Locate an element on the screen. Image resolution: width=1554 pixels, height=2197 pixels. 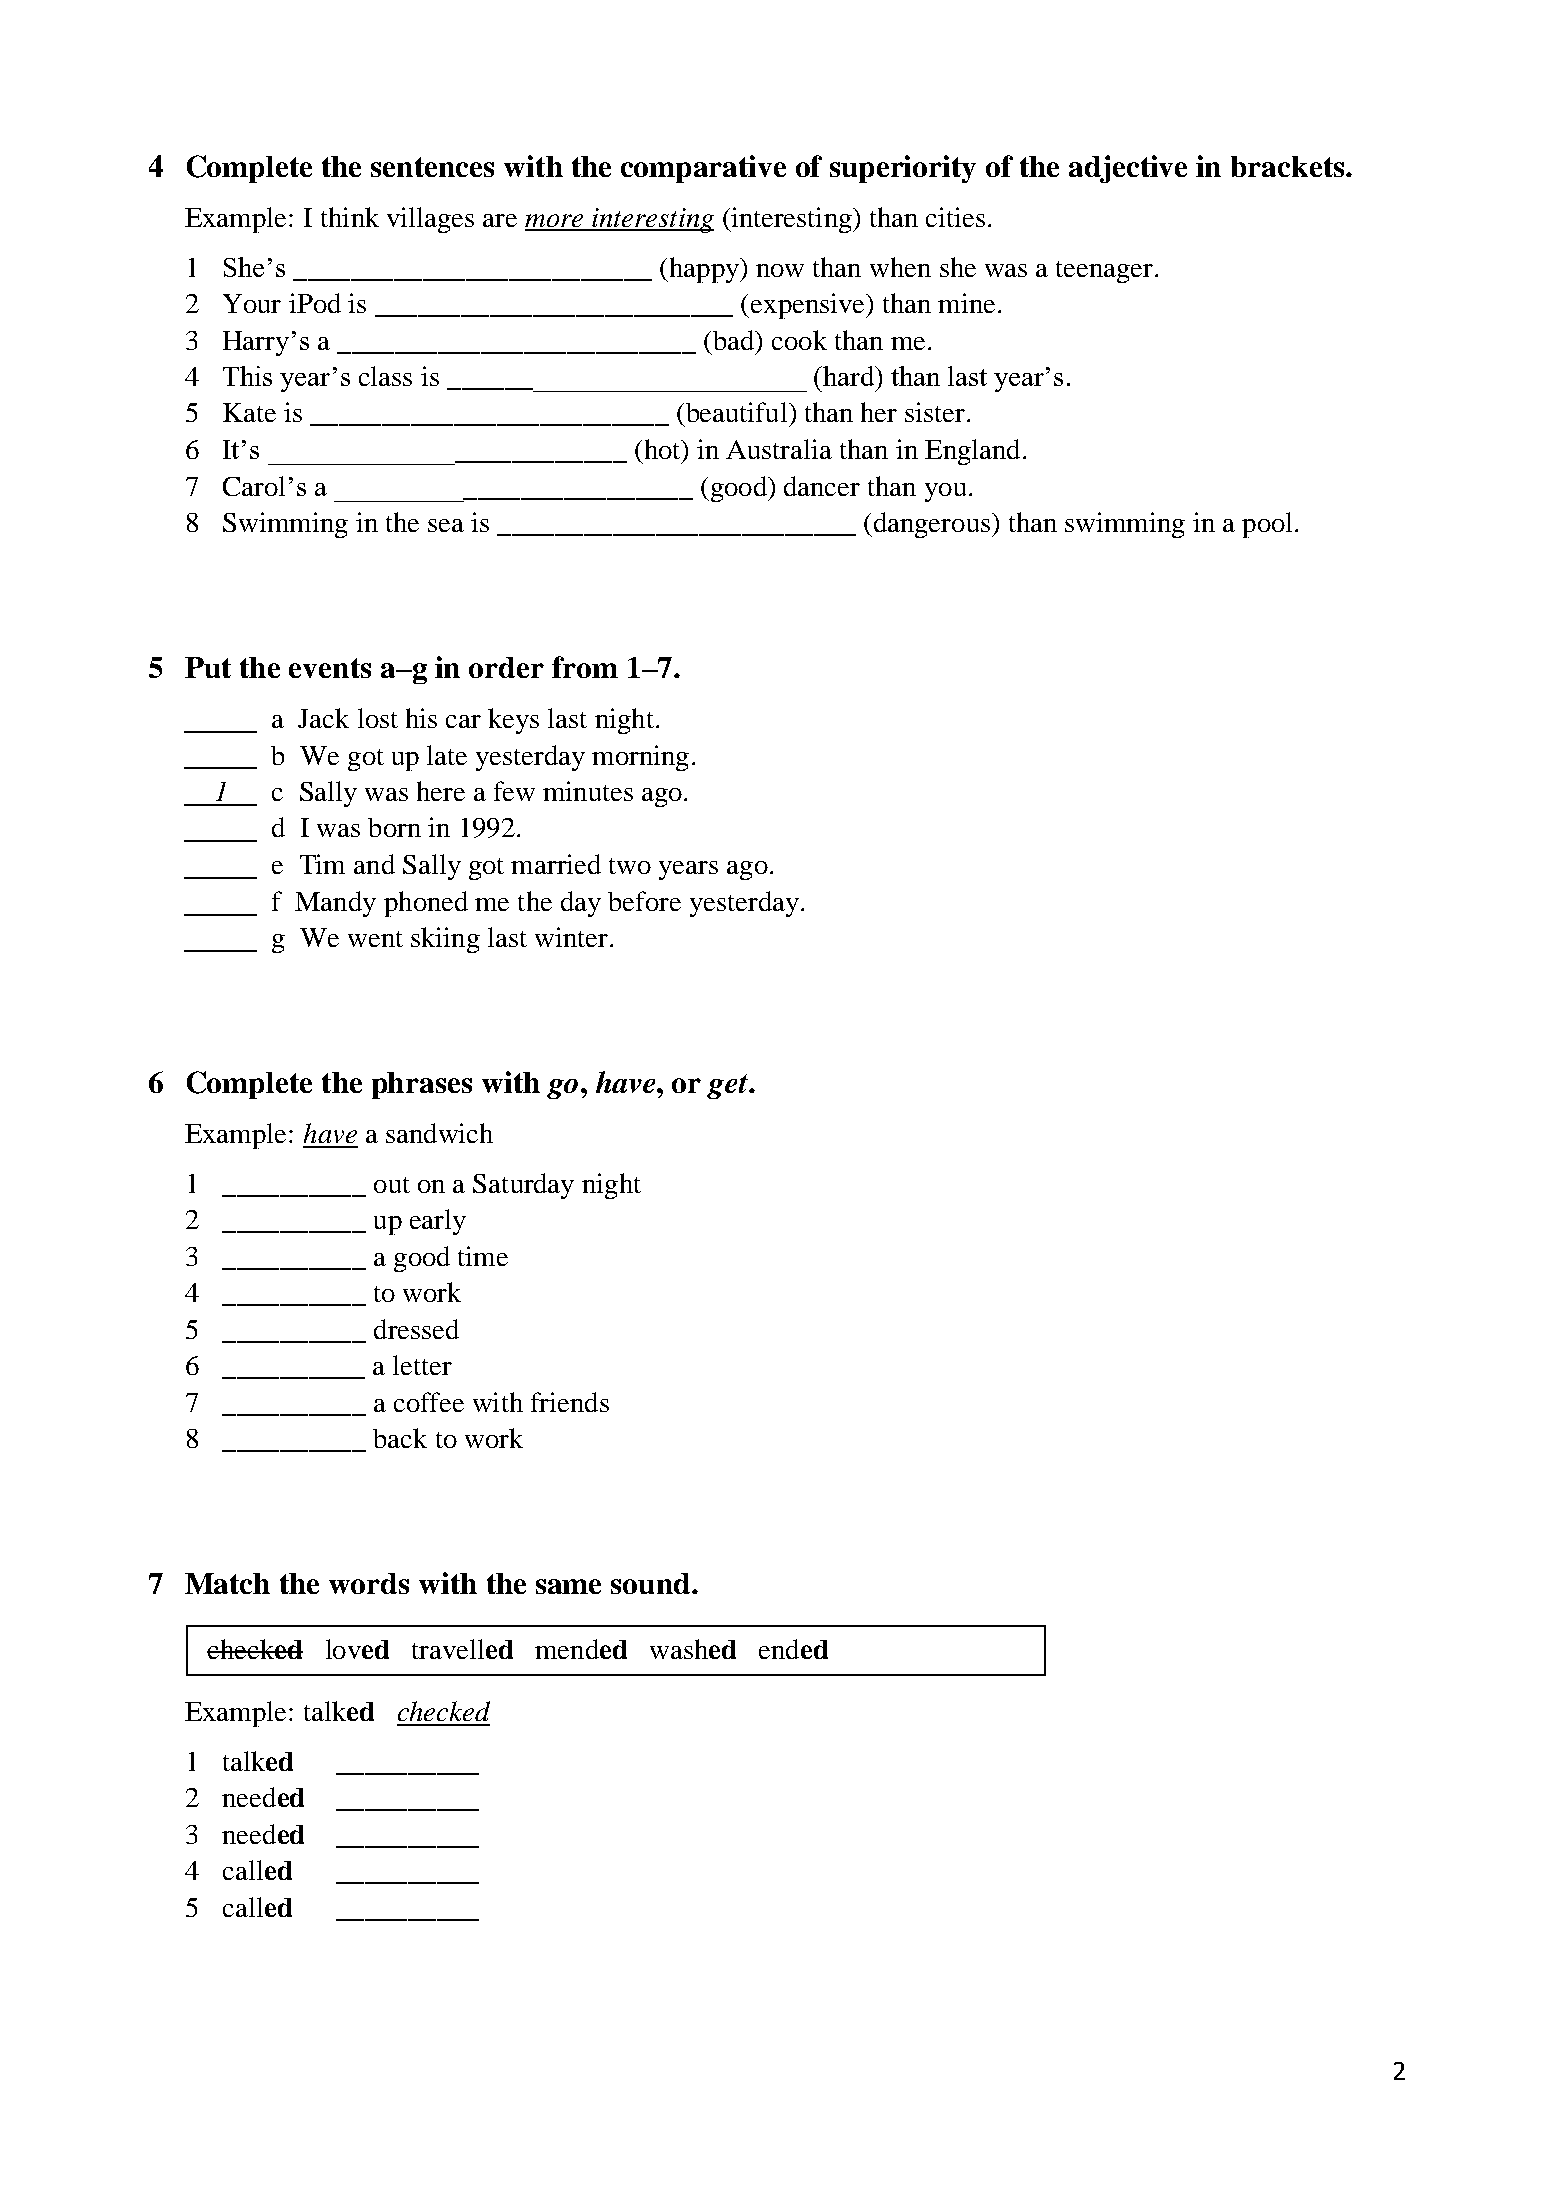
early is located at coordinates (438, 1222).
